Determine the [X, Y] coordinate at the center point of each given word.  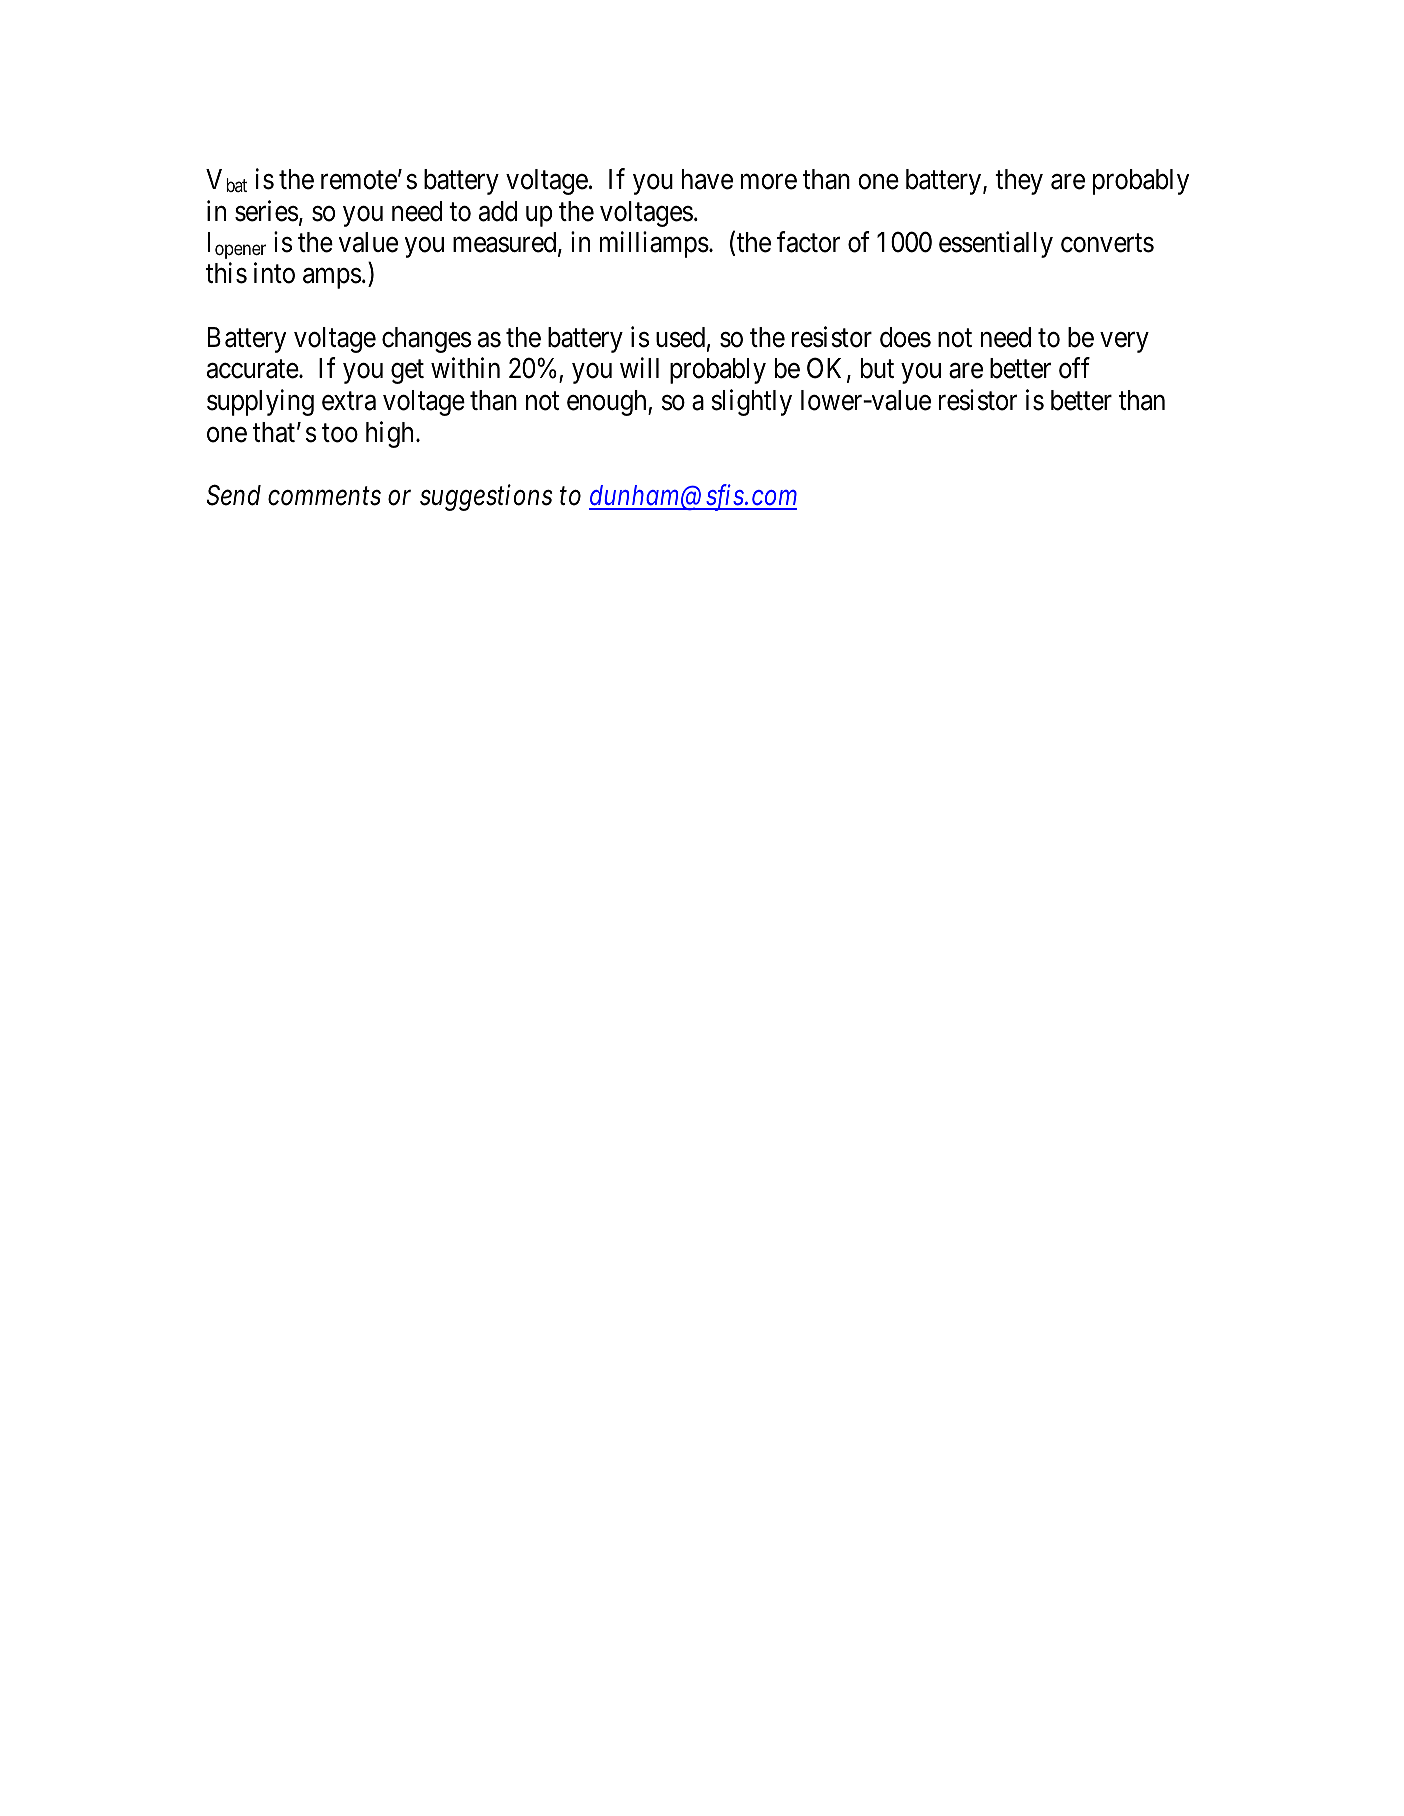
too [340, 433]
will [639, 367]
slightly [751, 402]
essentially [996, 244]
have [707, 179]
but [877, 368]
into [274, 273]
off [1074, 368]
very [1124, 343]
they [1019, 182]
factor [808, 242]
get [407, 372]
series [266, 211]
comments [324, 497]
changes [426, 340]
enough [608, 403]
